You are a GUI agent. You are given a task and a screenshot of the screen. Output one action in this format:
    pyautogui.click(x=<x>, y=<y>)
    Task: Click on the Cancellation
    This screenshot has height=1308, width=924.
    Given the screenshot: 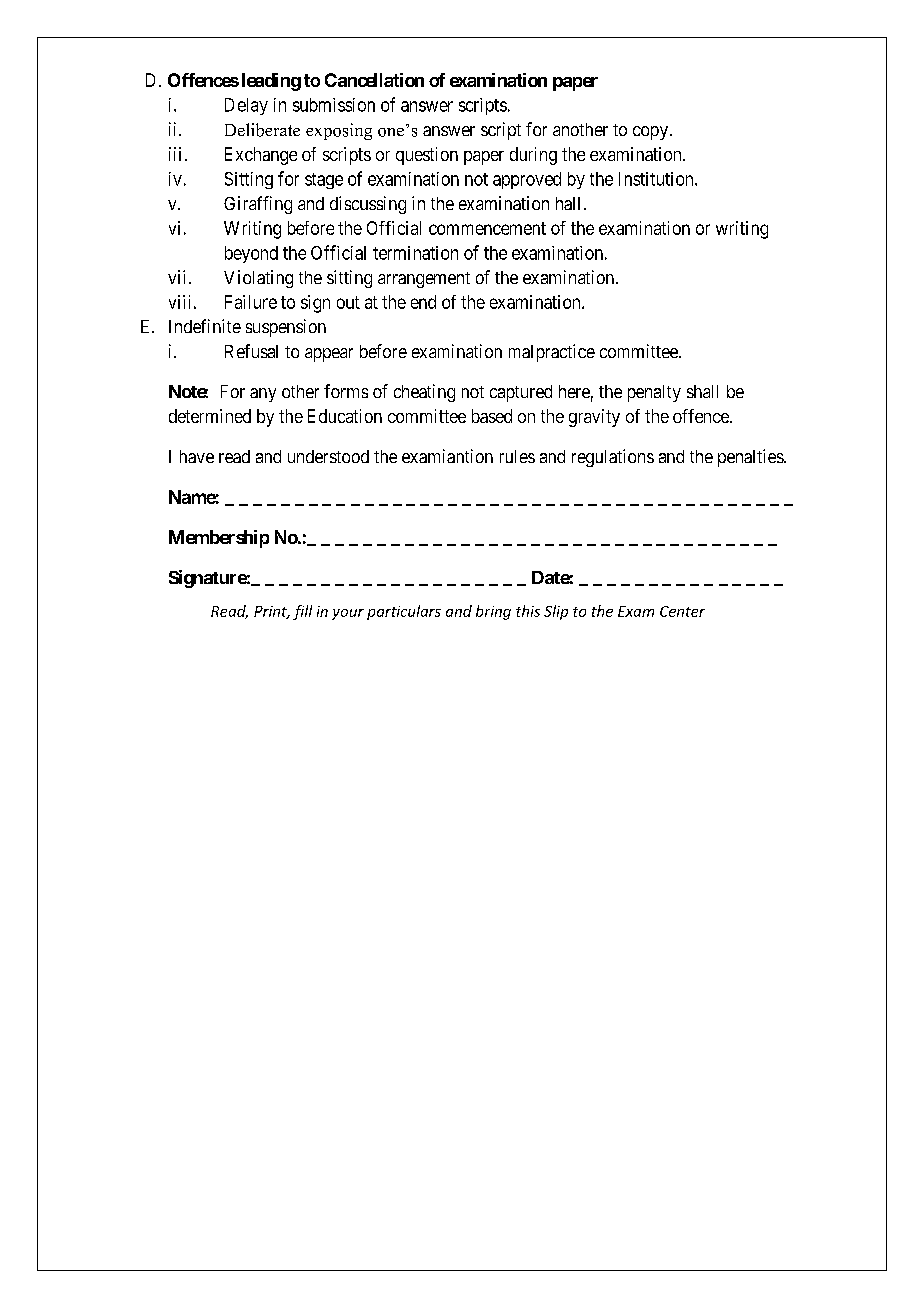 What is the action you would take?
    pyautogui.click(x=374, y=80)
